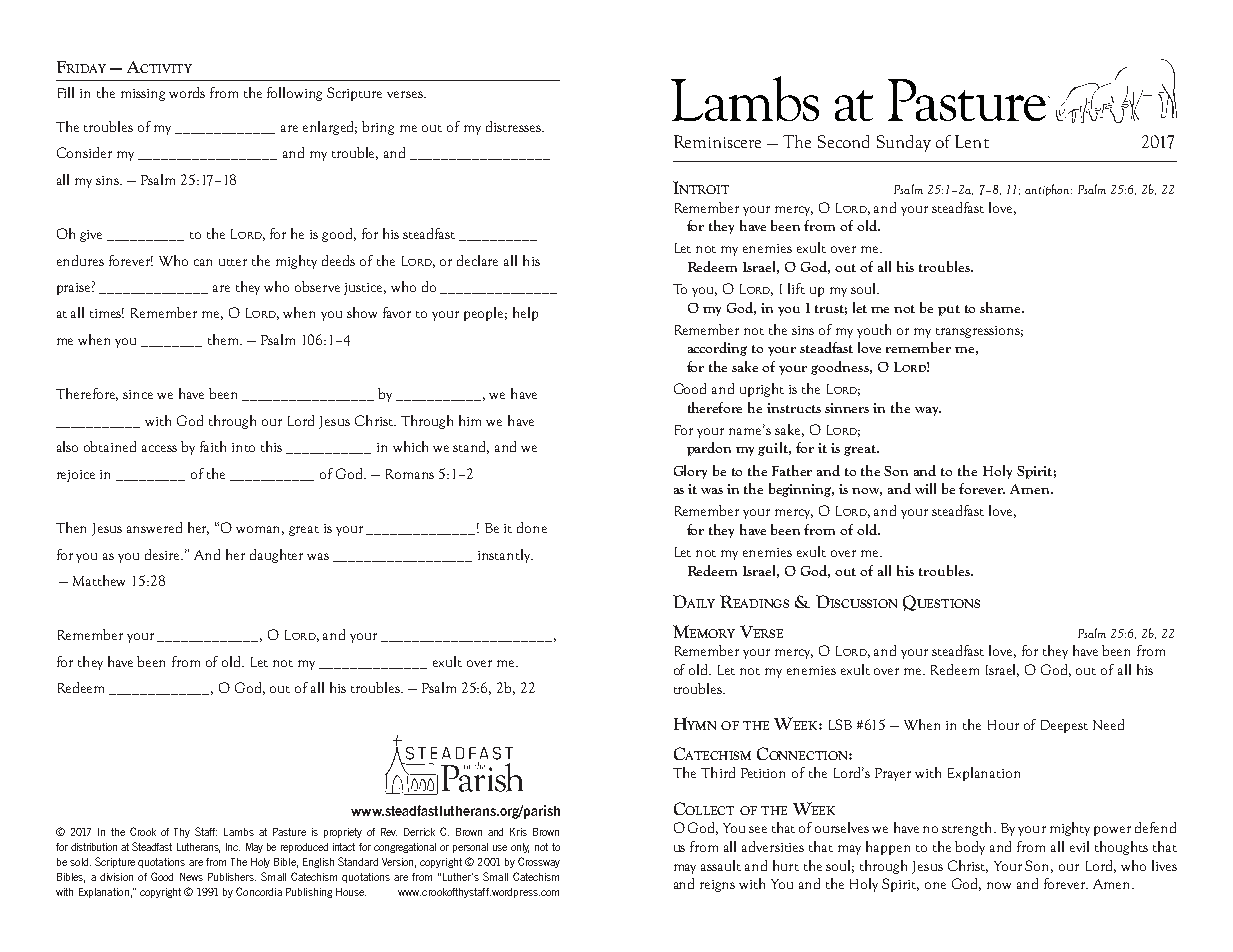 This image has width=1233, height=952. I want to click on News, so click(191, 877).
